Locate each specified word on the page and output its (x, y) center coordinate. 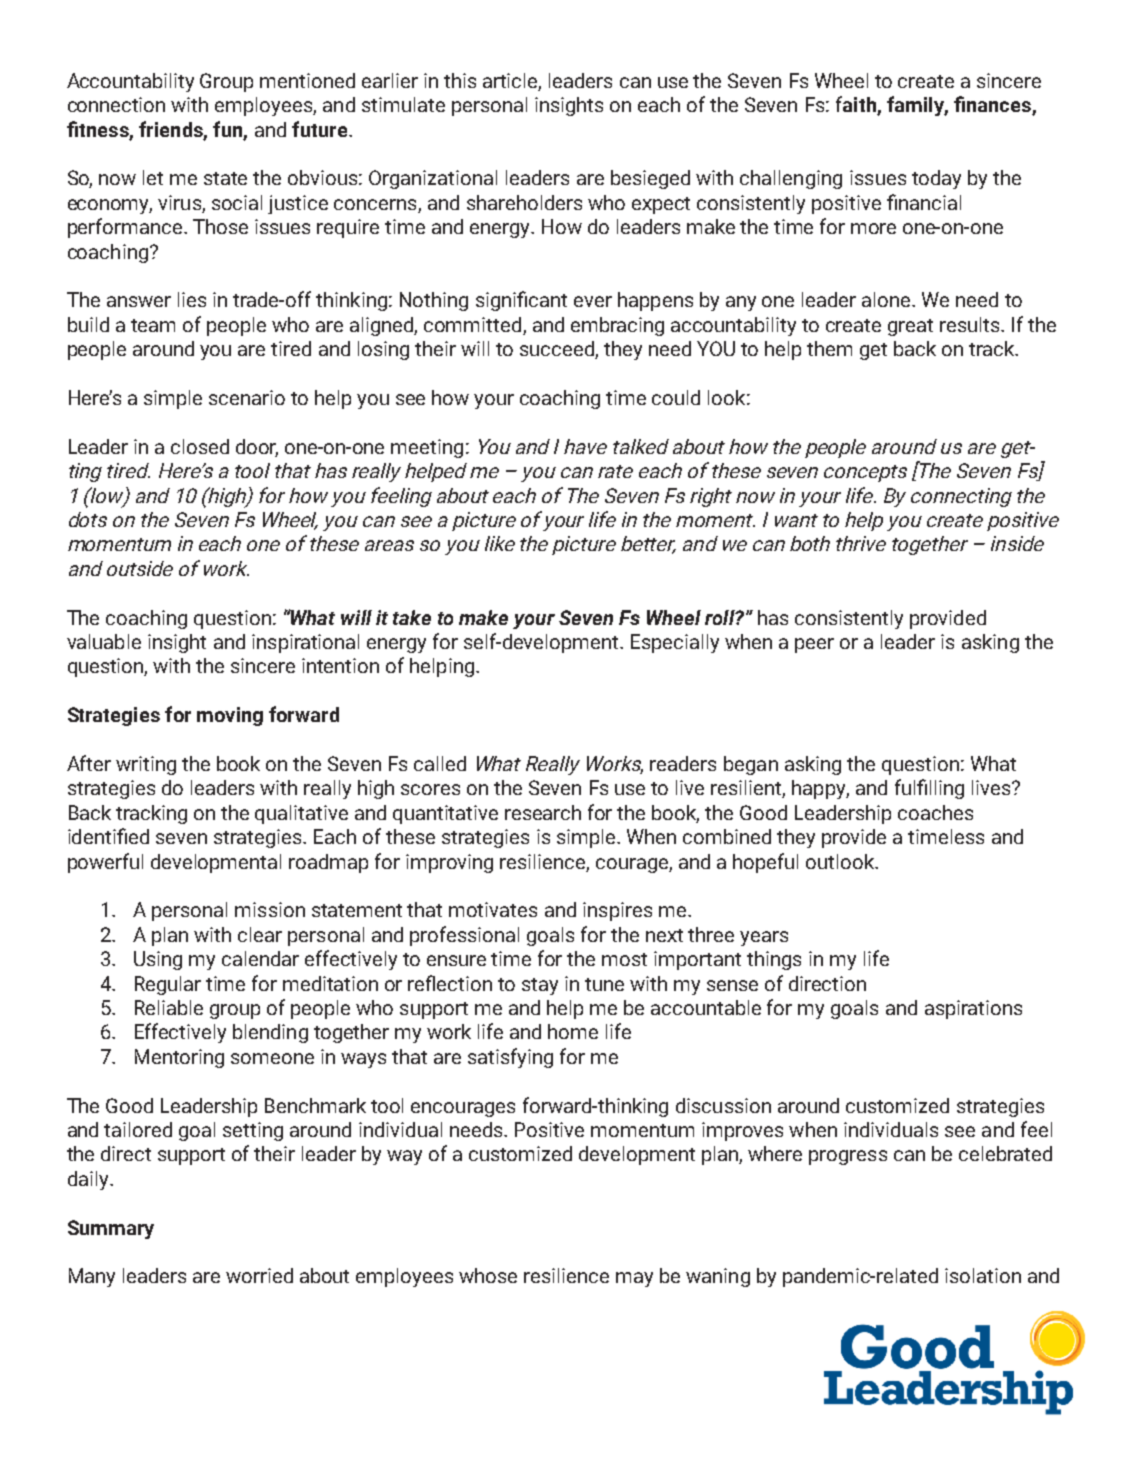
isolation (983, 1275)
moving (230, 716)
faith (857, 105)
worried (259, 1275)
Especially (675, 643)
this (460, 80)
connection (116, 104)
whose (488, 1275)
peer (814, 645)
